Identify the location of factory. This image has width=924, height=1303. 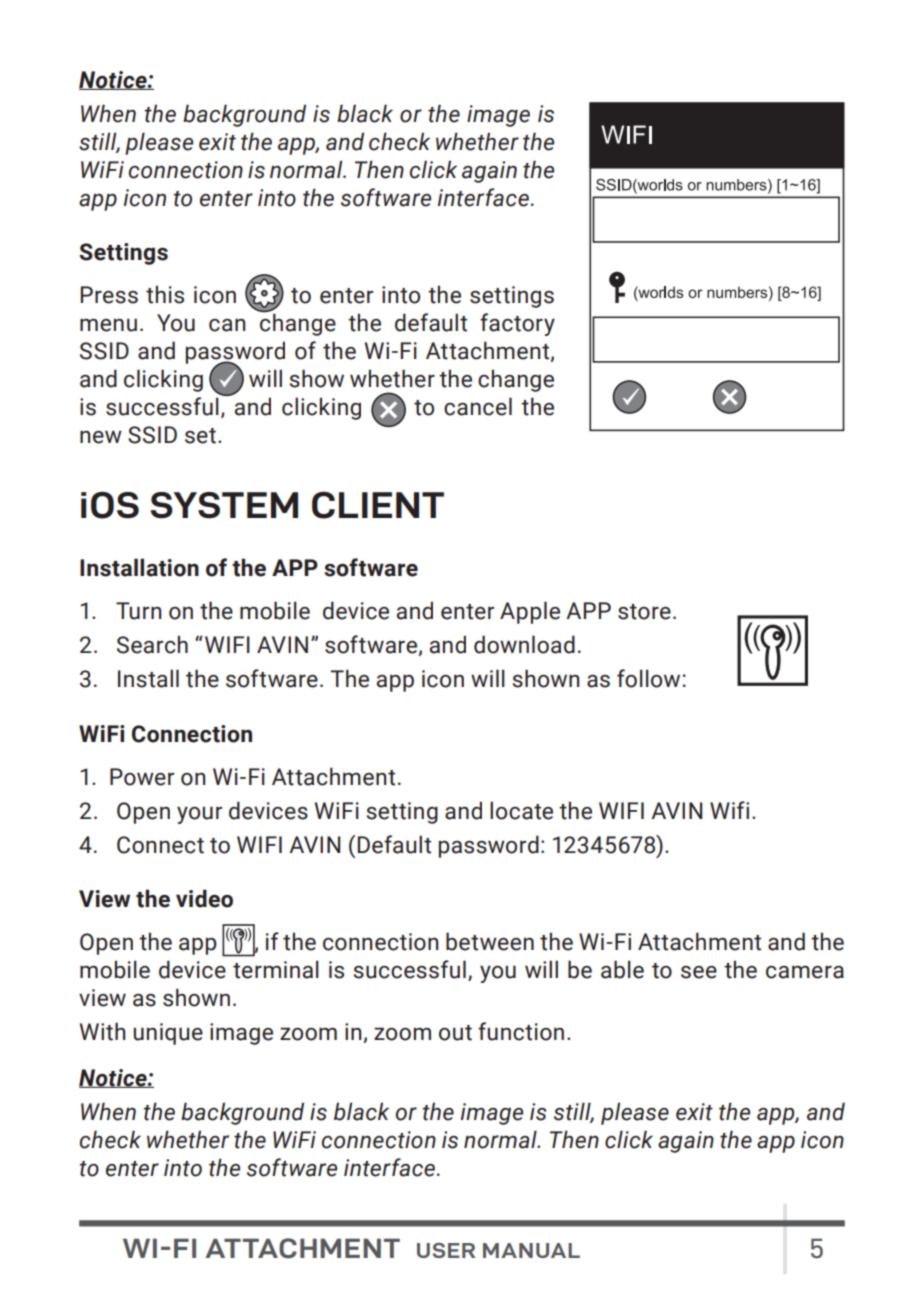
(517, 324).
